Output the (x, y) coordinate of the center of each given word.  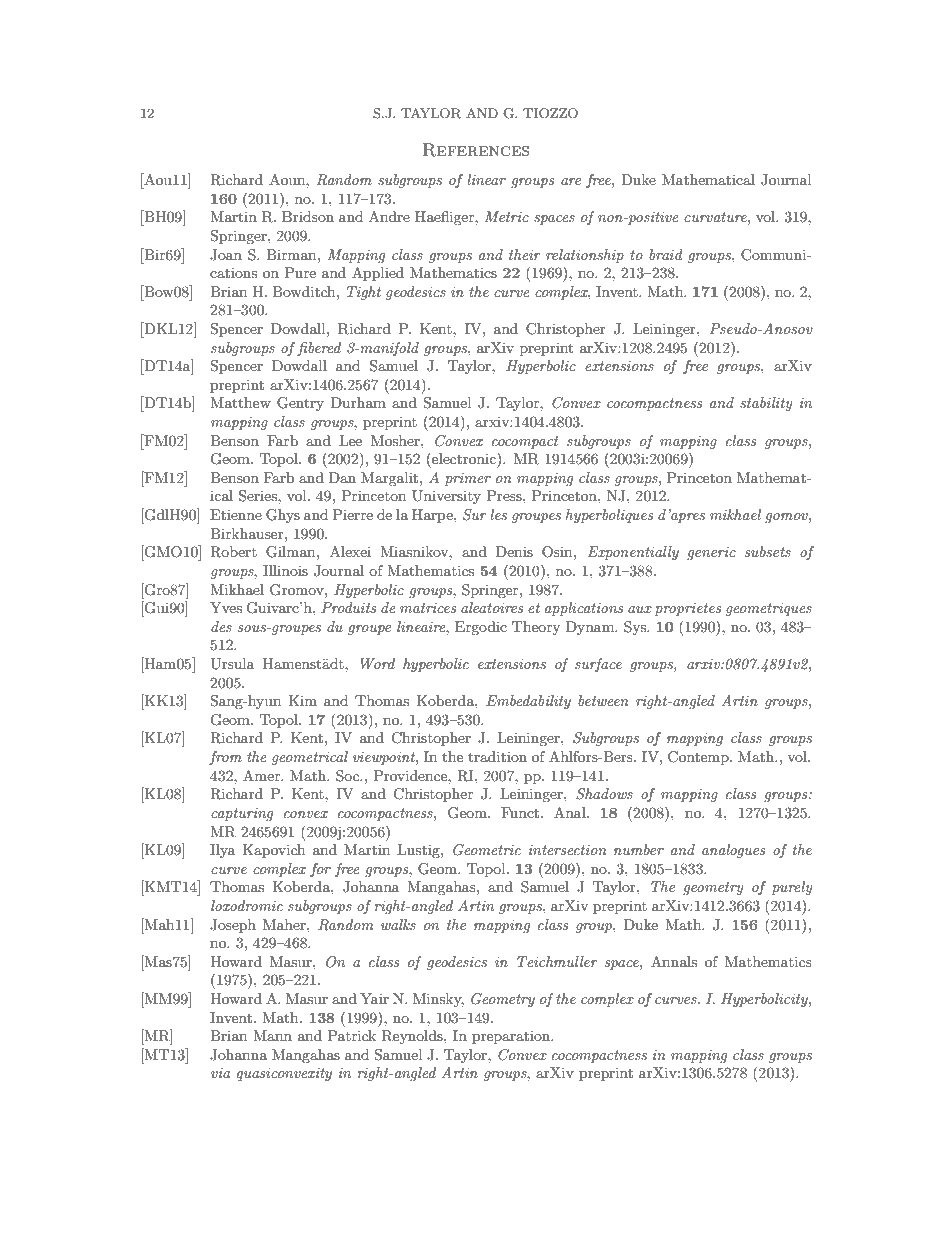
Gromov (298, 590)
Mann (272, 1035)
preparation (512, 1037)
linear (486, 179)
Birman (292, 254)
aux (640, 609)
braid (666, 254)
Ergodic (481, 628)
